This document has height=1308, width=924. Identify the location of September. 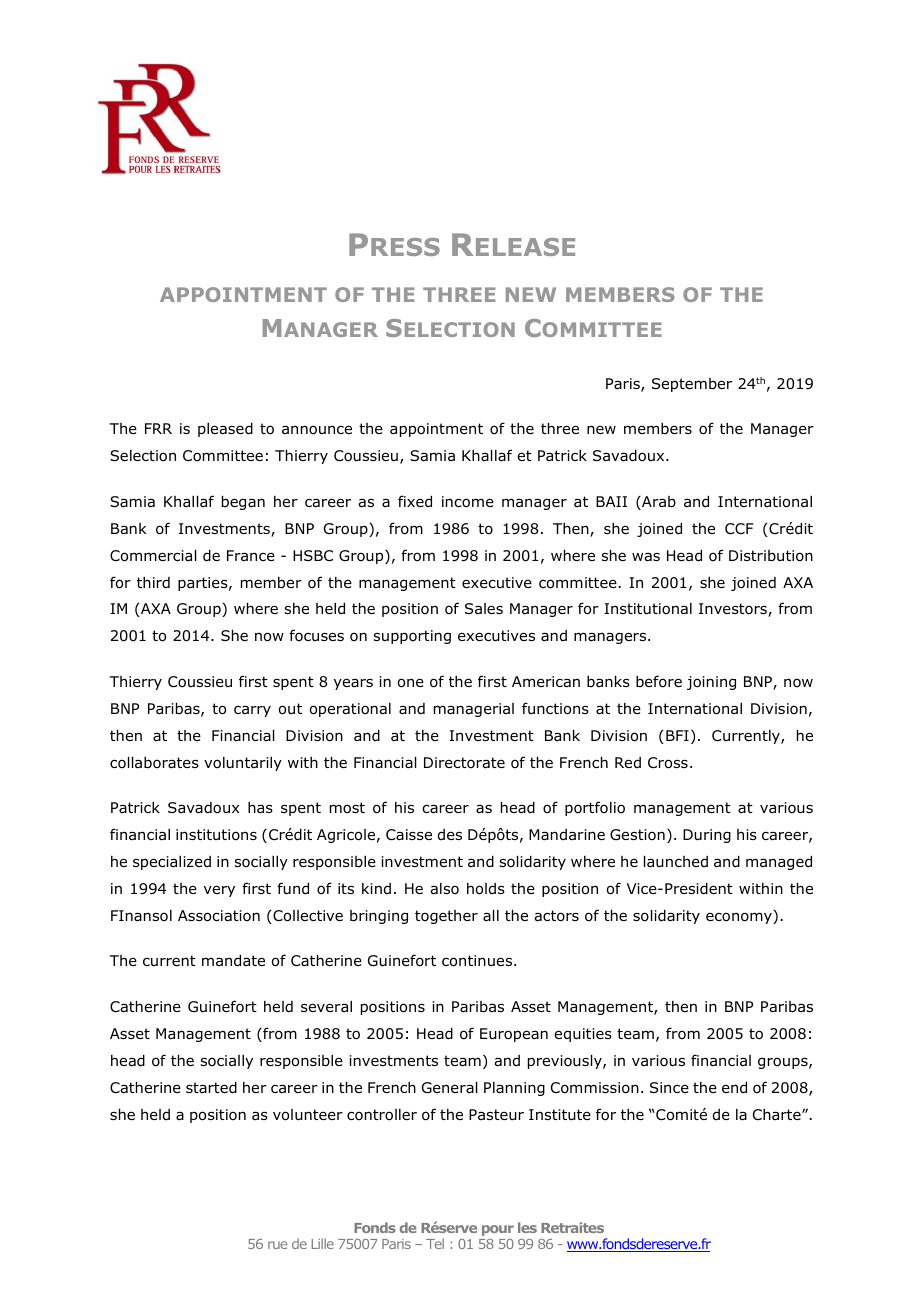
(692, 385).
